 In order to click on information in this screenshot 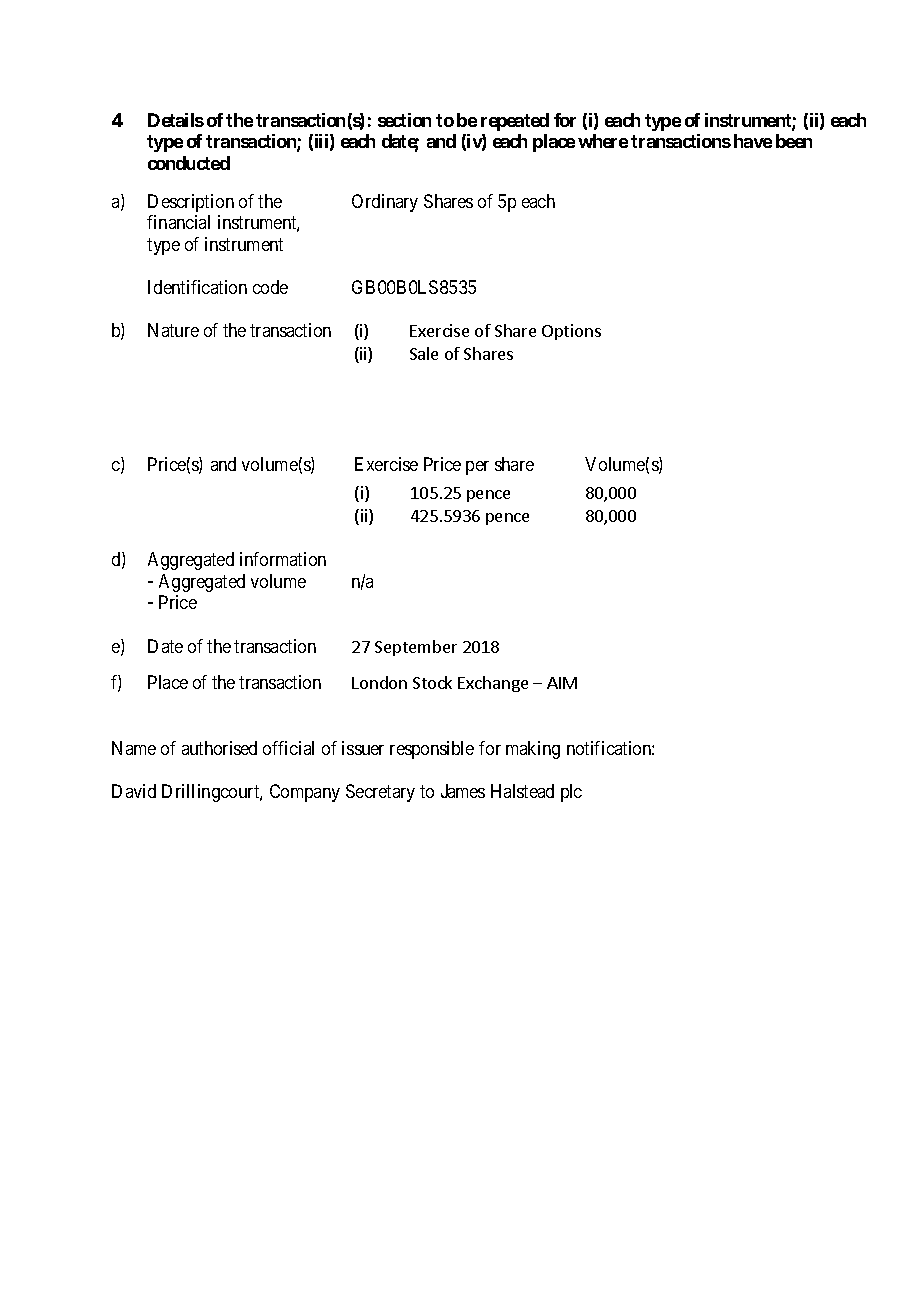, I will do `click(283, 559)`.
